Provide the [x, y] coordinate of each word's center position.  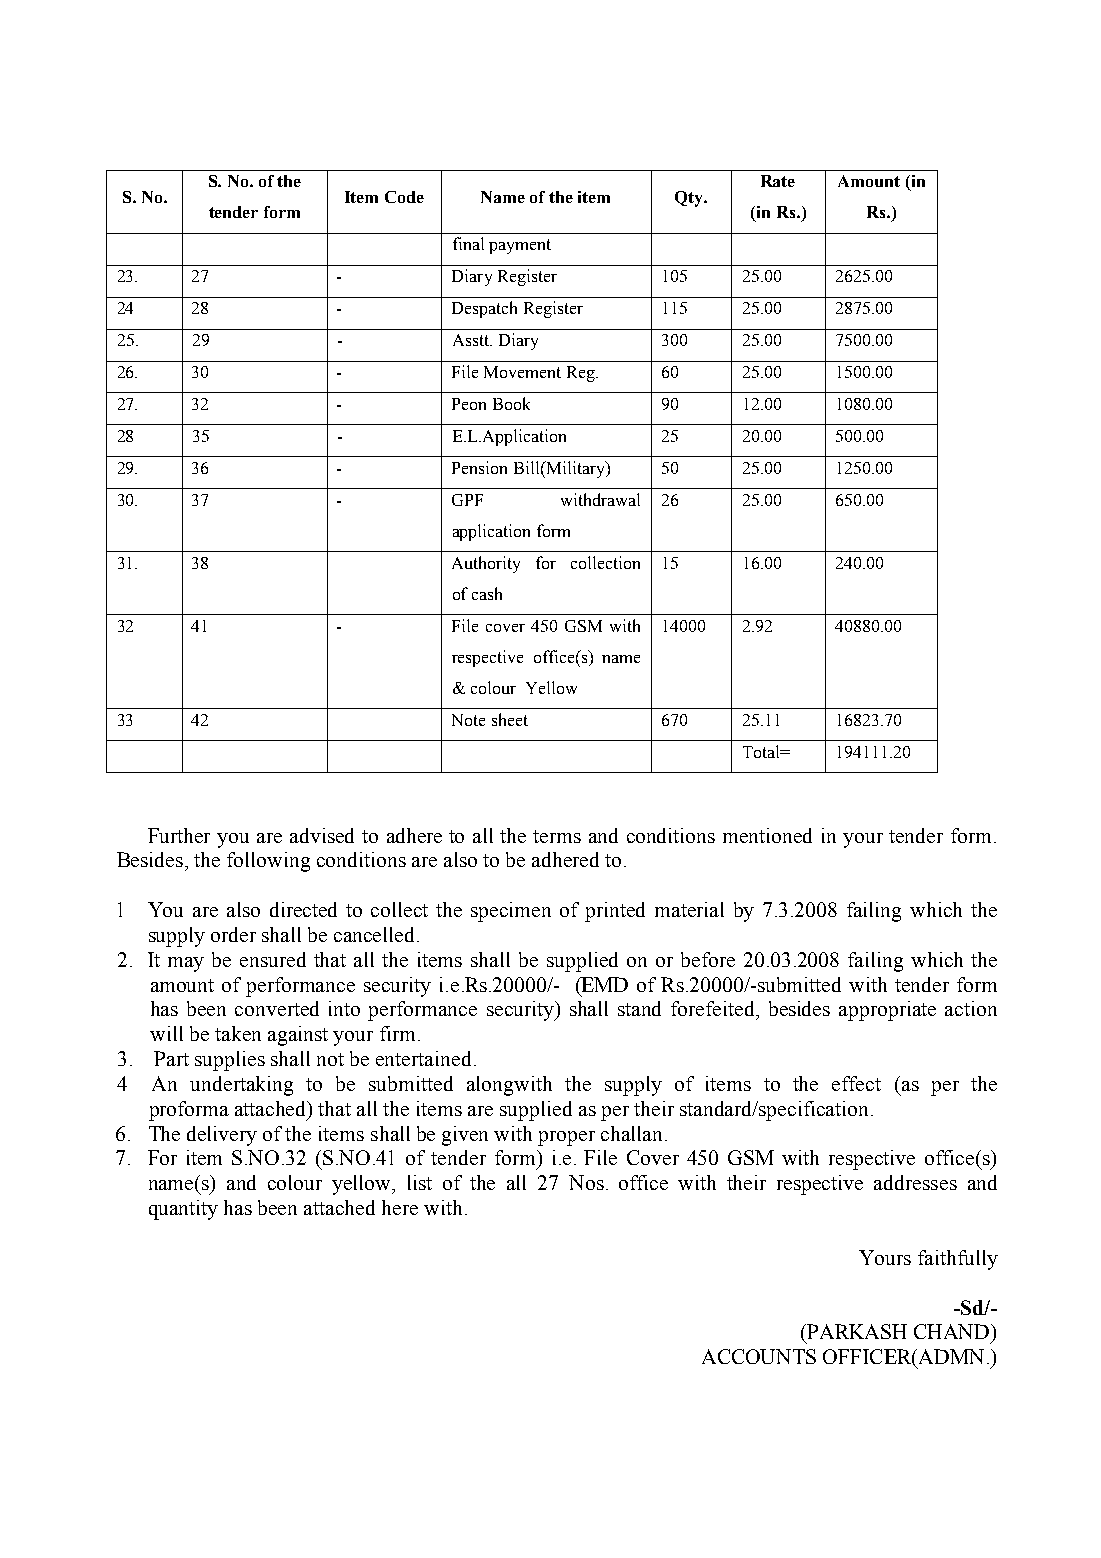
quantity [183, 1210]
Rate [778, 181]
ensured [273, 959]
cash [487, 593]
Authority [486, 564]
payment [520, 246]
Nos [586, 1182]
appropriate [887, 1011]
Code [404, 197]
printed [615, 912]
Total [762, 751]
